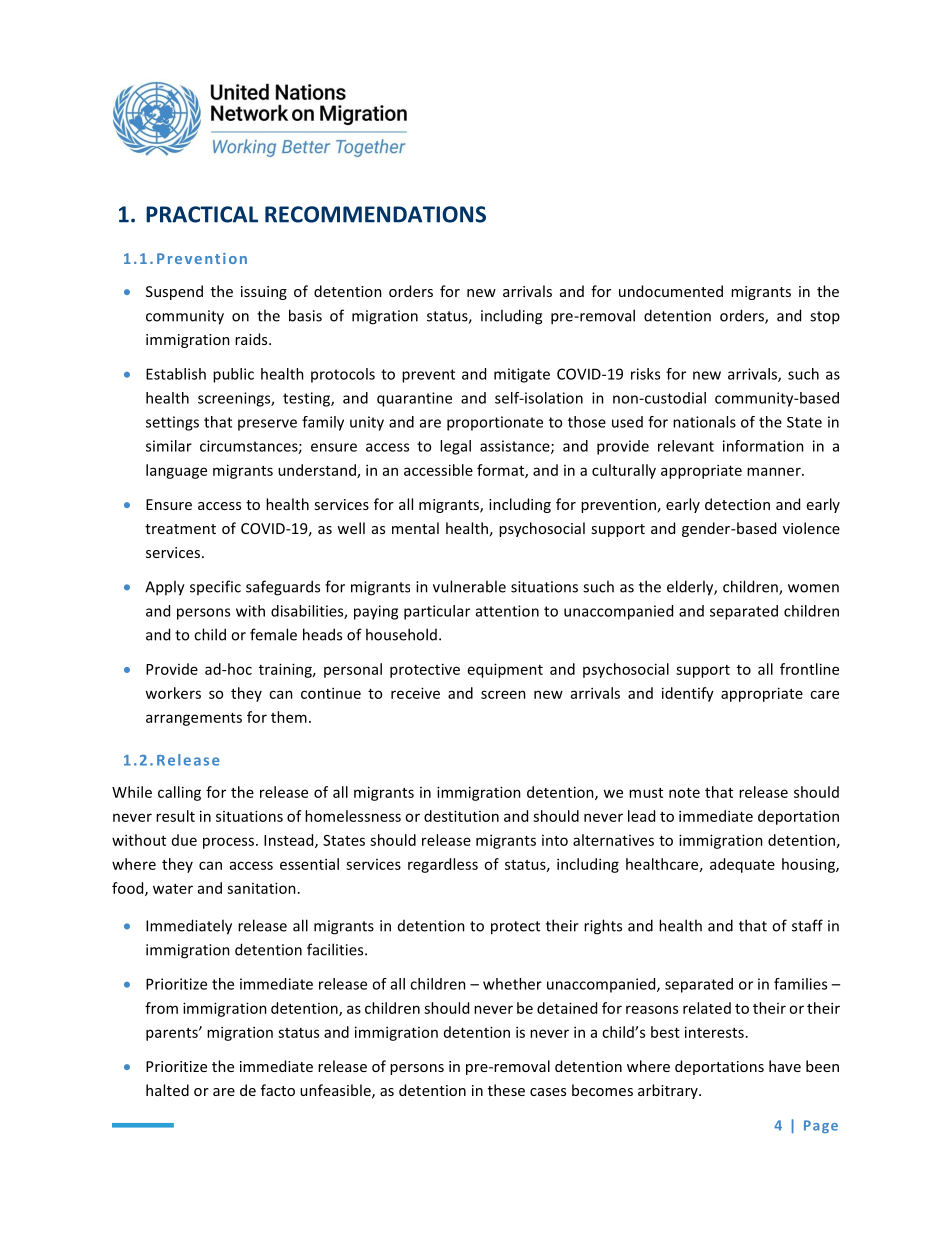 This screenshot has height=1233, width=952. What do you see at coordinates (375, 214) in the screenshot?
I see `RECOMMENDATIONS` at bounding box center [375, 214].
